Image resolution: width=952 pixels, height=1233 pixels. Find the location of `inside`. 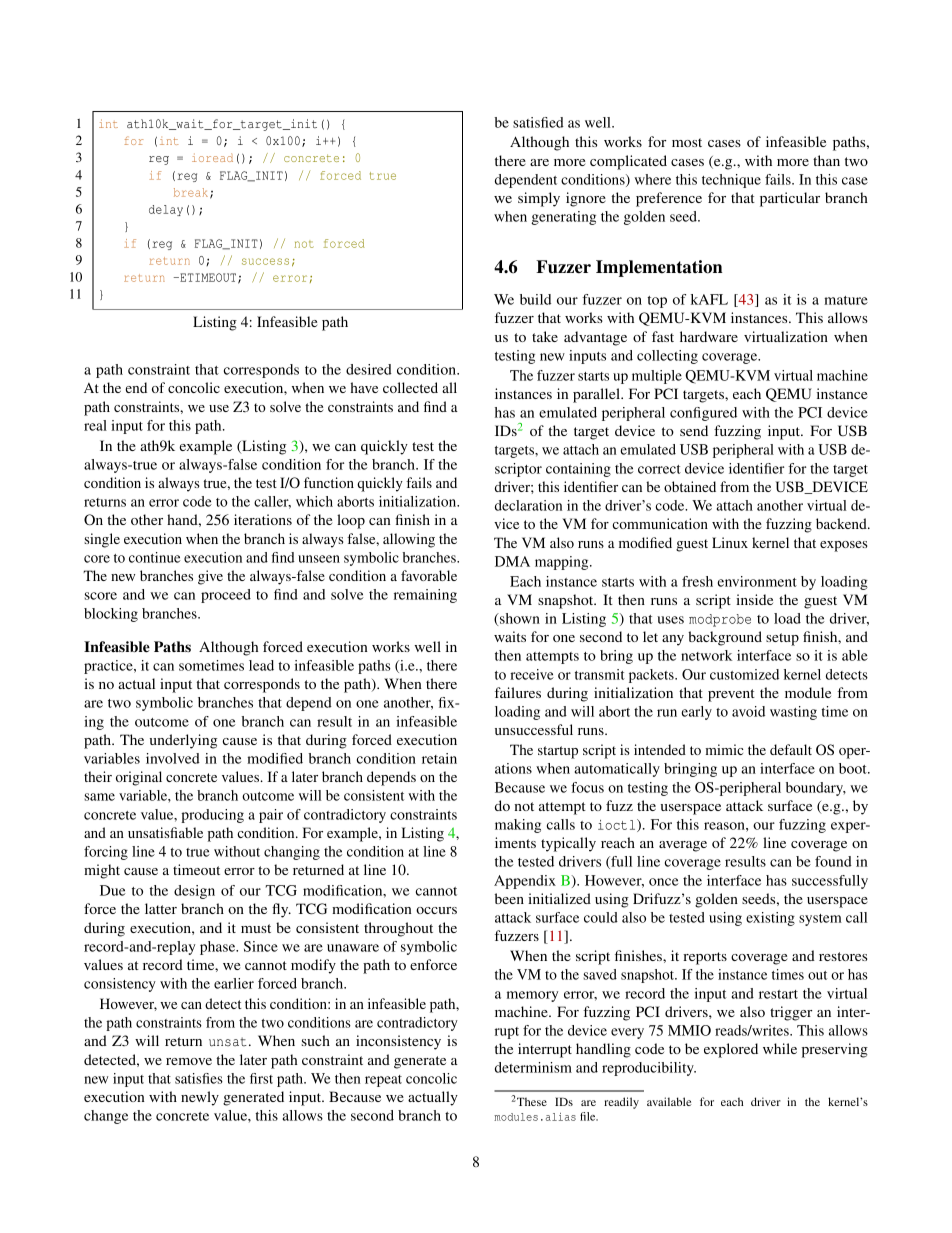

inside is located at coordinates (754, 599).
